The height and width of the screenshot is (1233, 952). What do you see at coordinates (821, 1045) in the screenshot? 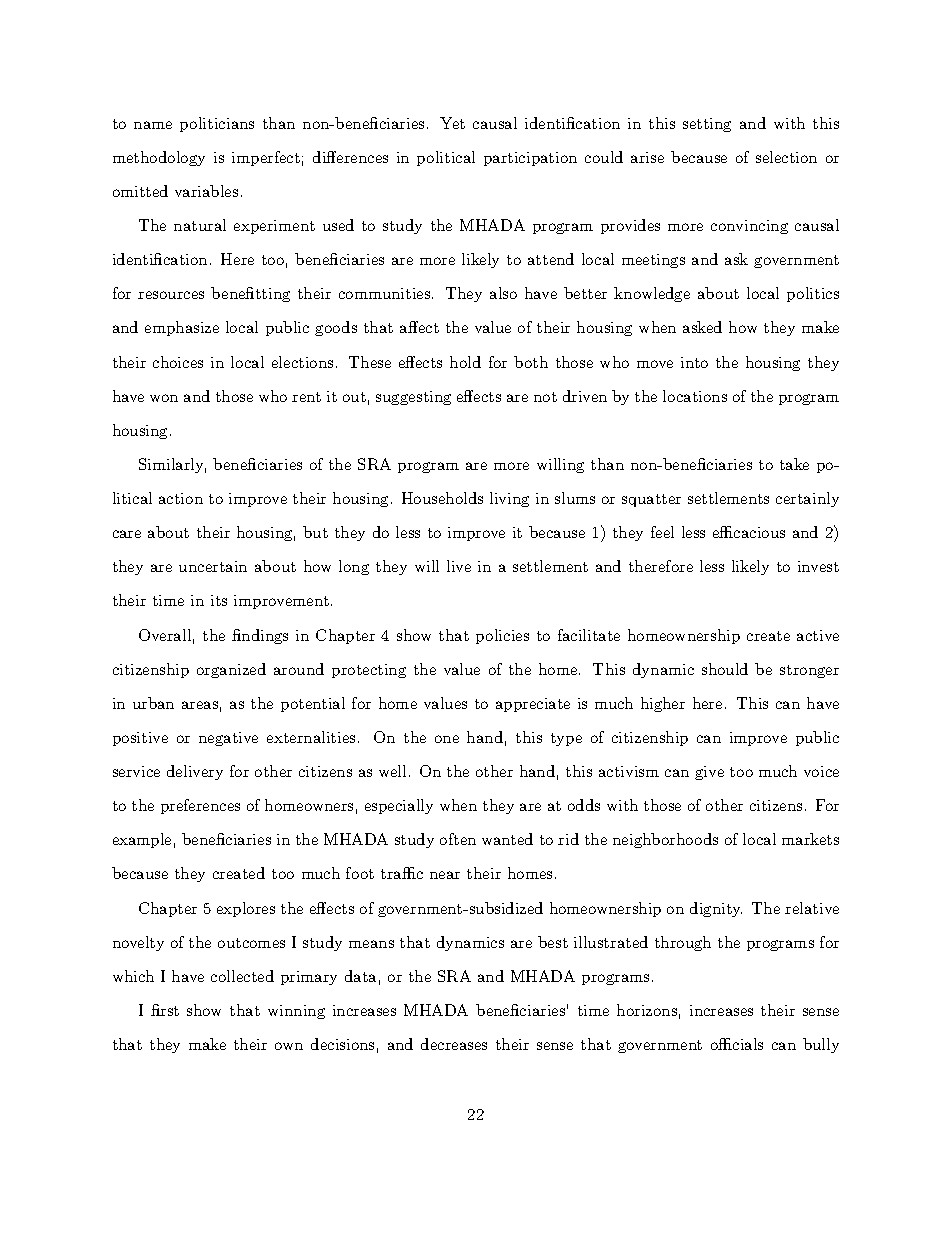
I see `bully` at bounding box center [821, 1045].
